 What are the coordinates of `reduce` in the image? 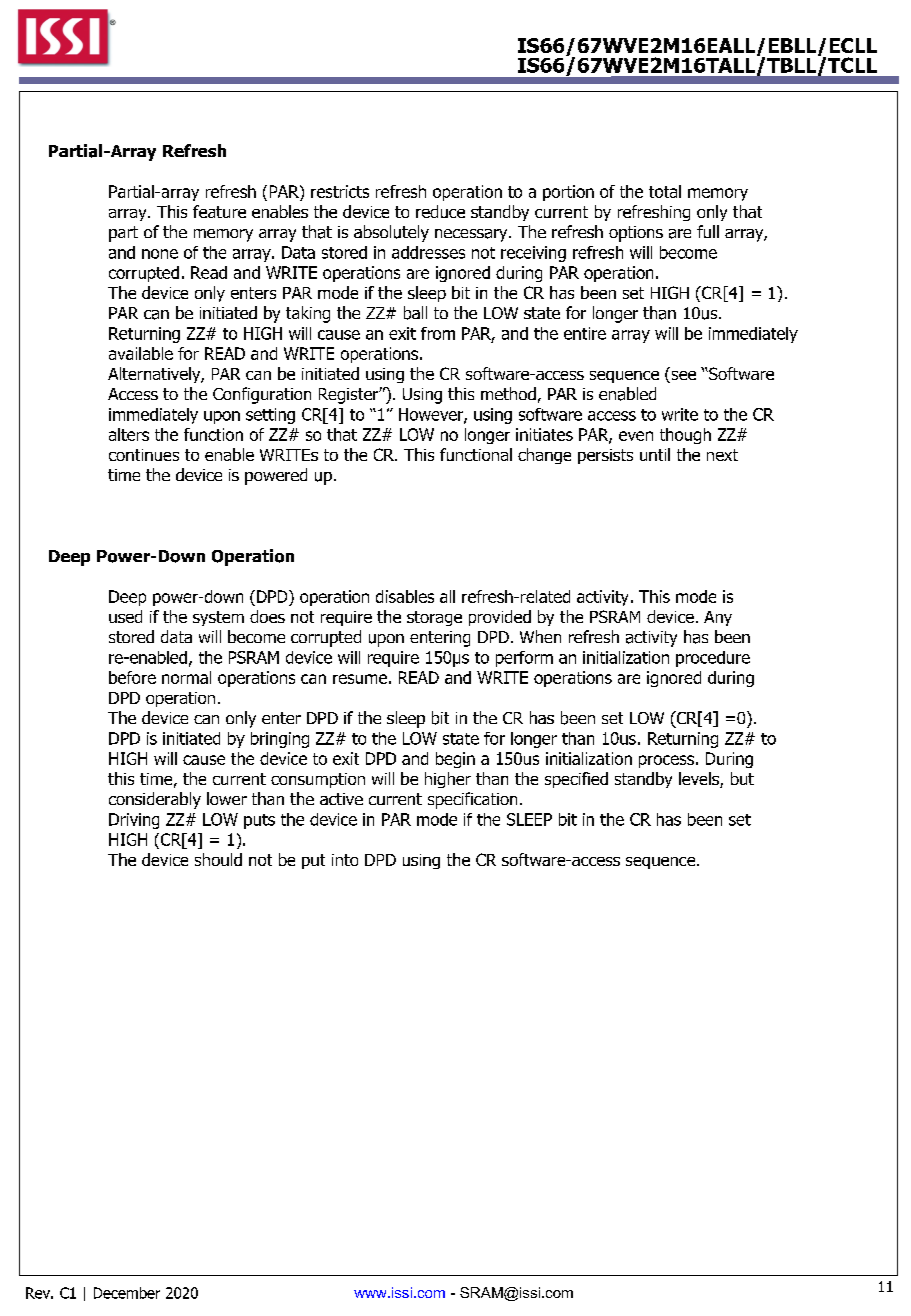 It's located at (440, 211).
